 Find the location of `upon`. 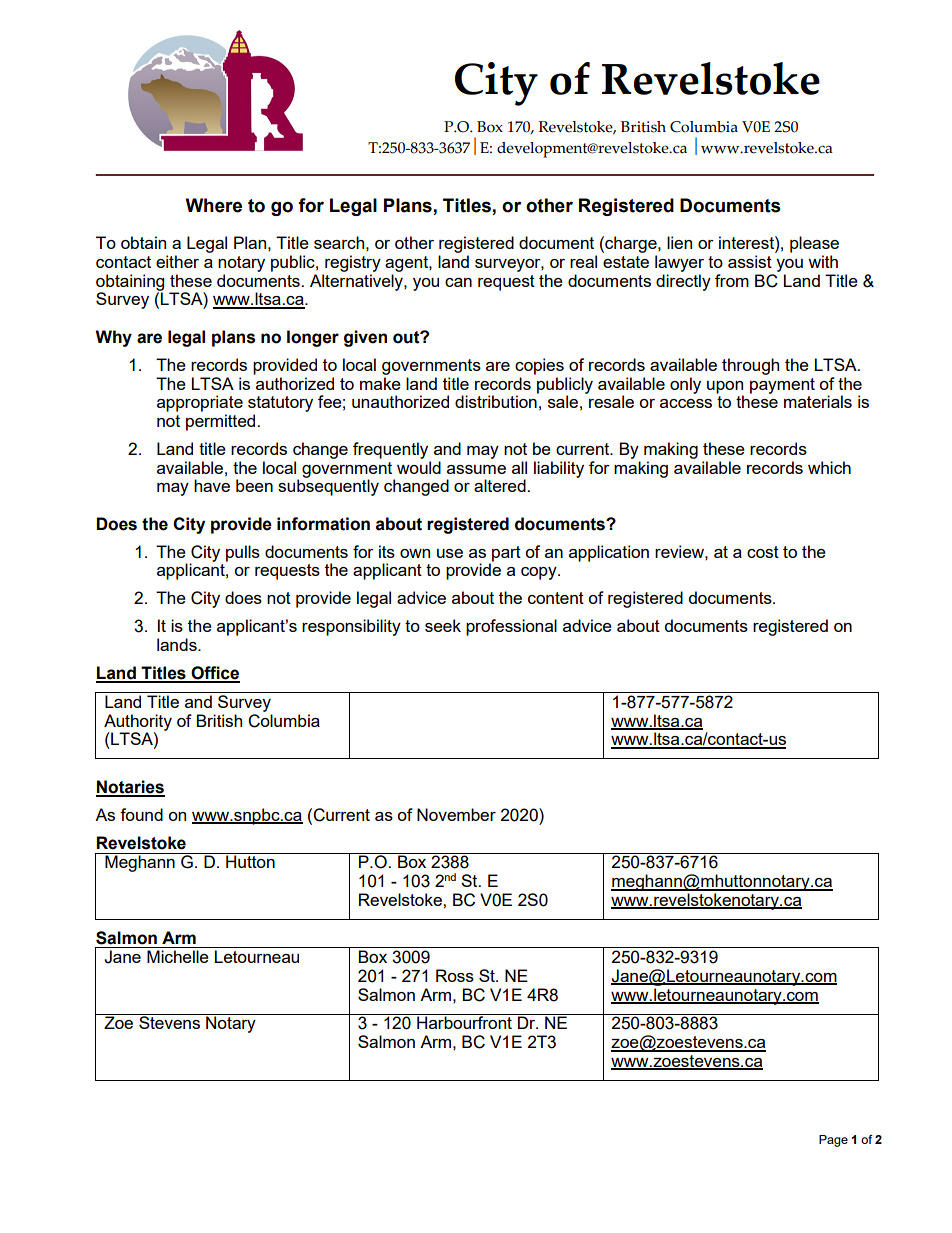

upon is located at coordinates (725, 387).
